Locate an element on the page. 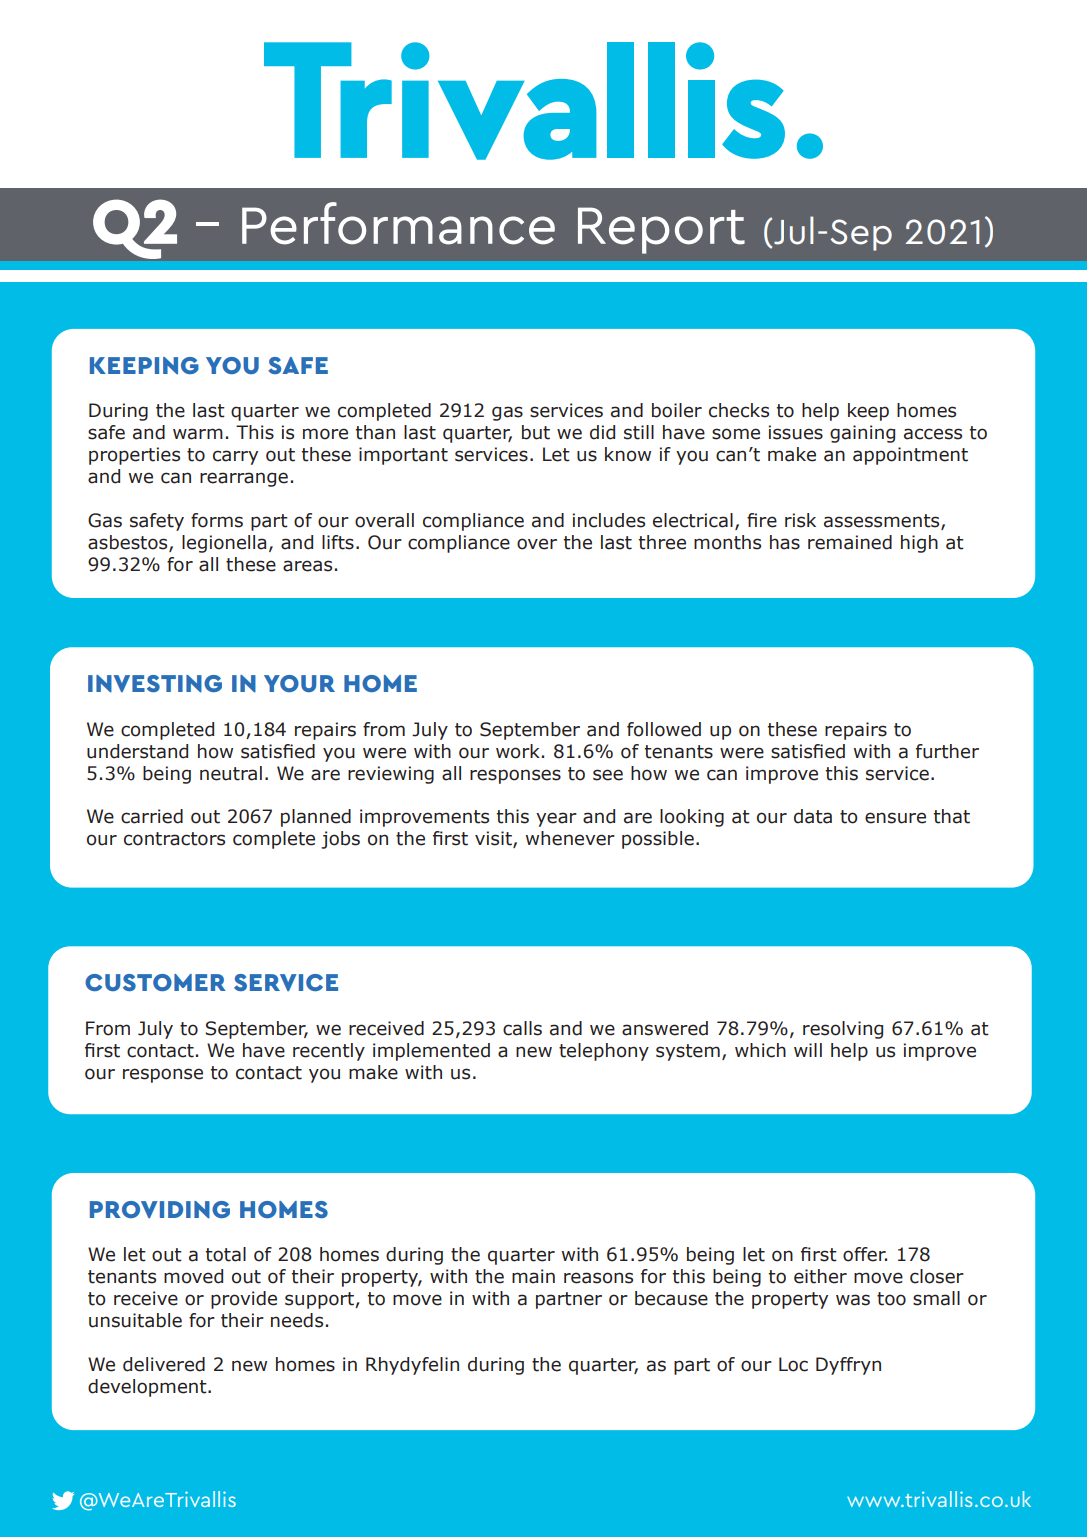 The width and height of the page is (1087, 1537). legionella is located at coordinates (224, 544).
